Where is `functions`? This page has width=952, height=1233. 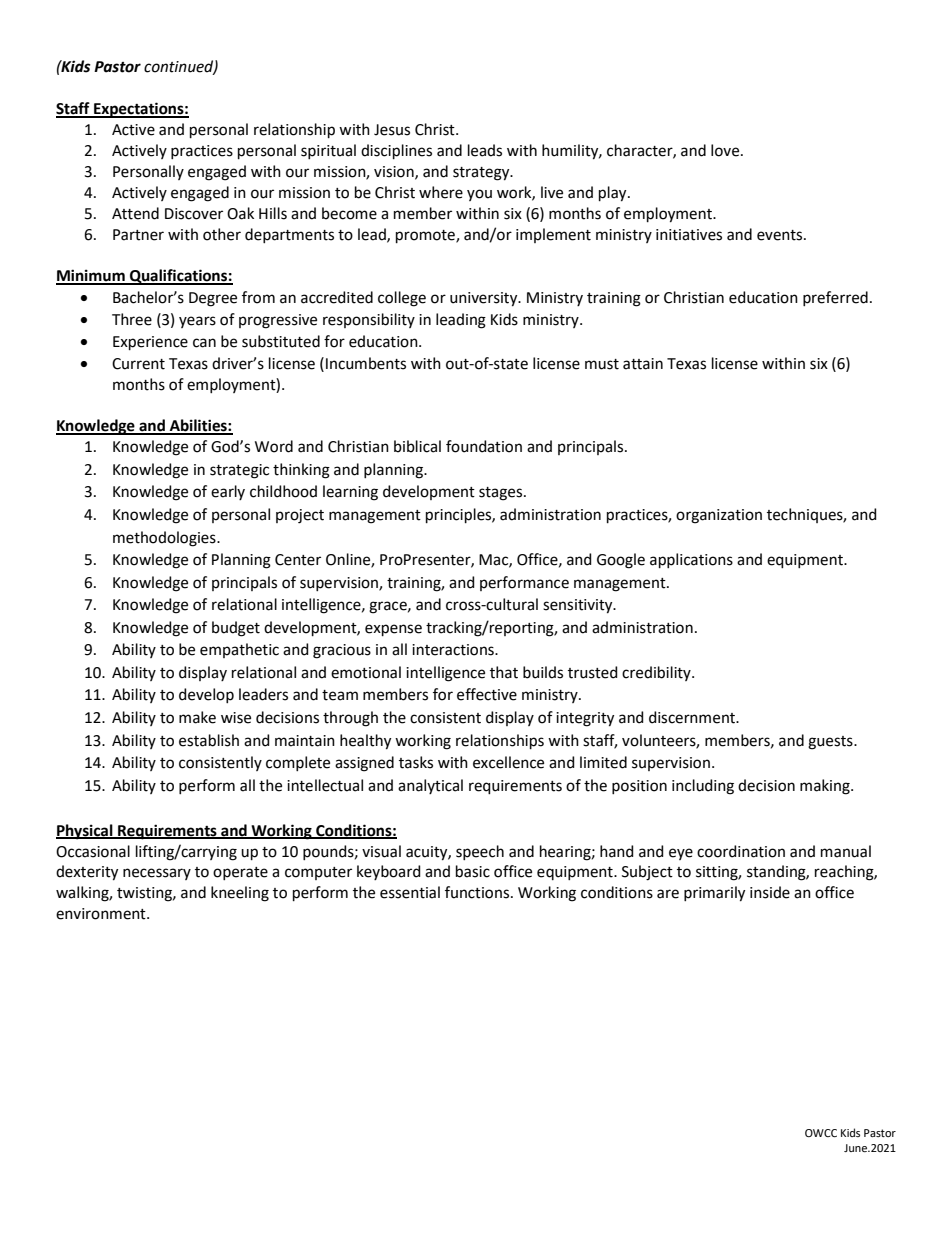
functions is located at coordinates (478, 892).
